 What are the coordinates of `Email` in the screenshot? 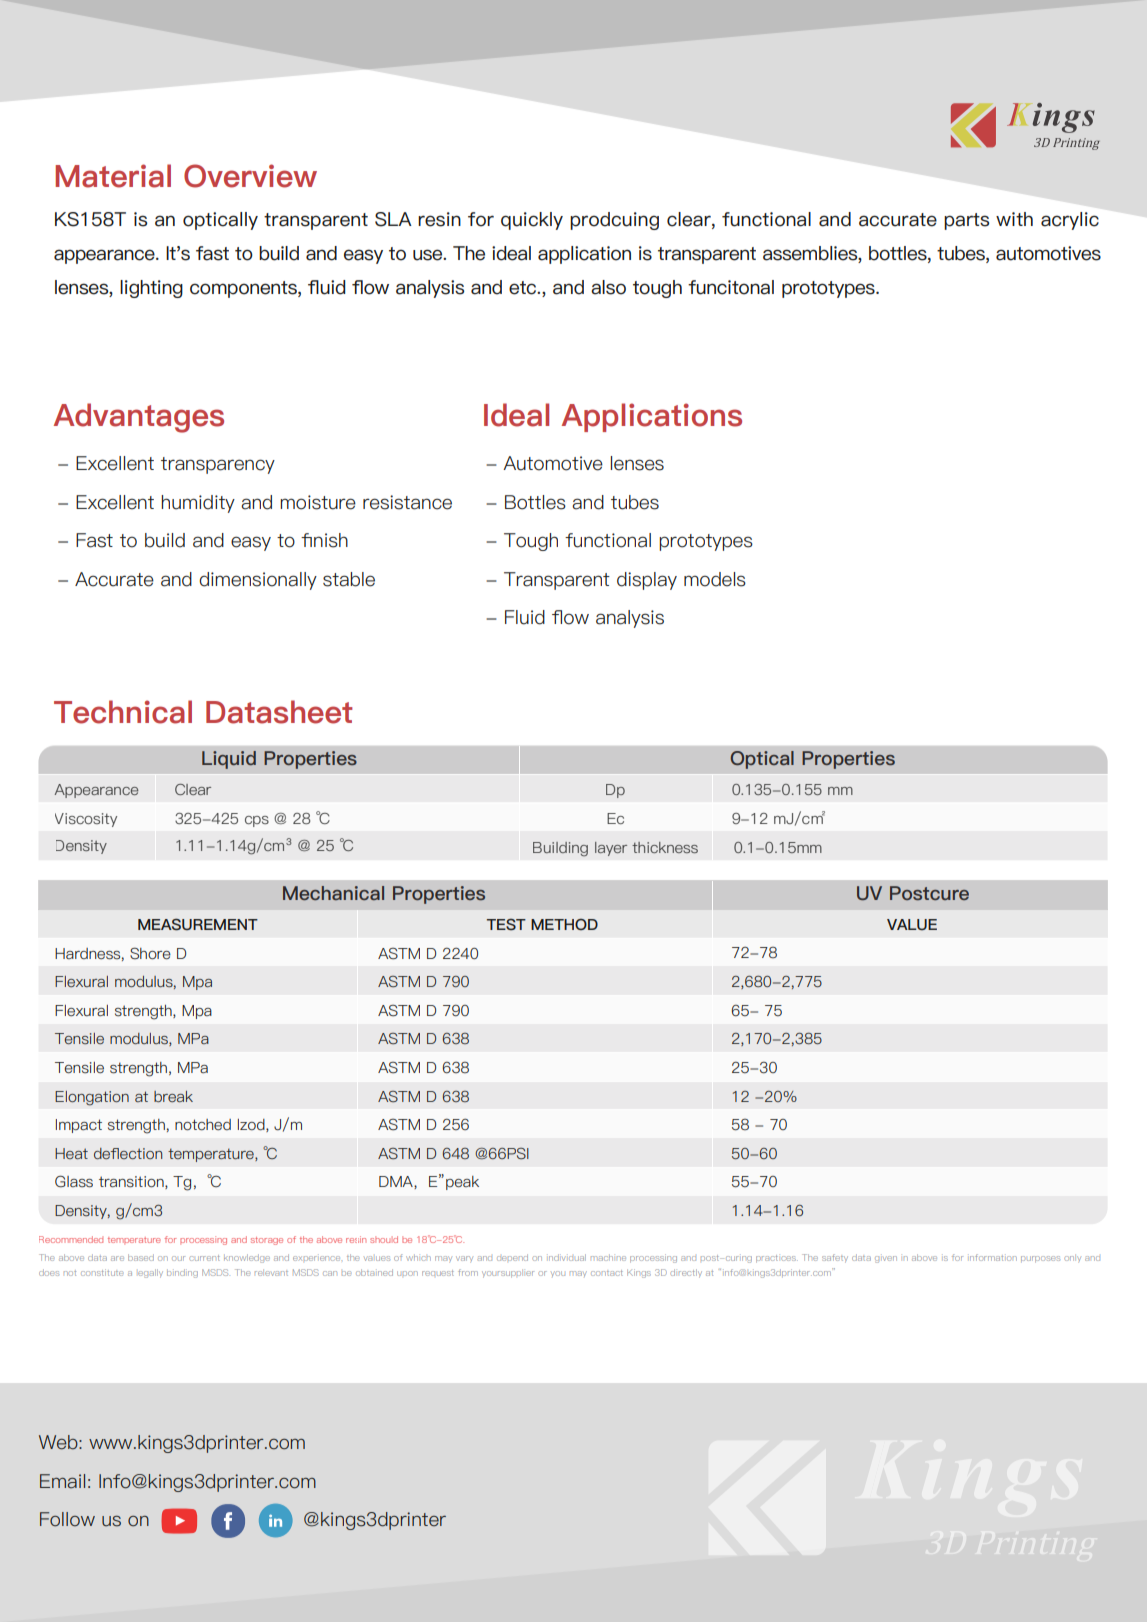 It's located at (62, 1481).
